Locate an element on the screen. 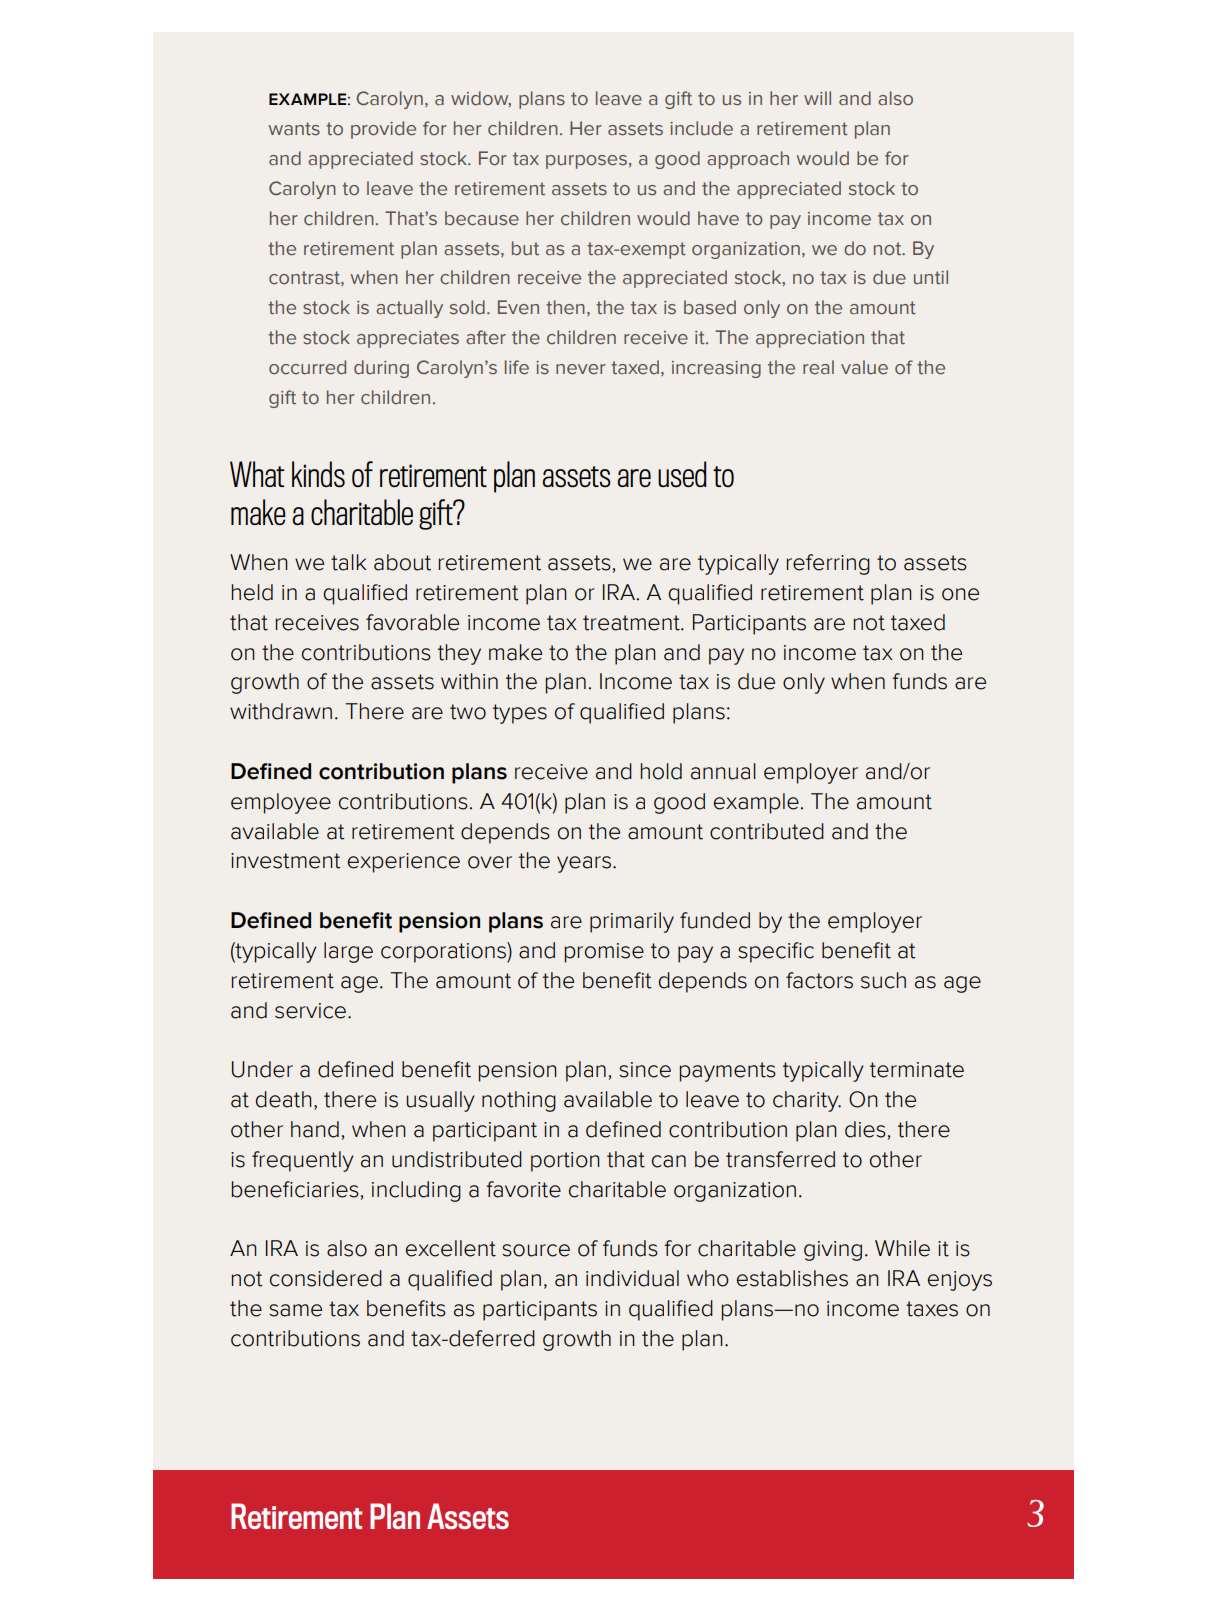 The width and height of the screenshot is (1228, 1611). purposes is located at coordinates (586, 162).
